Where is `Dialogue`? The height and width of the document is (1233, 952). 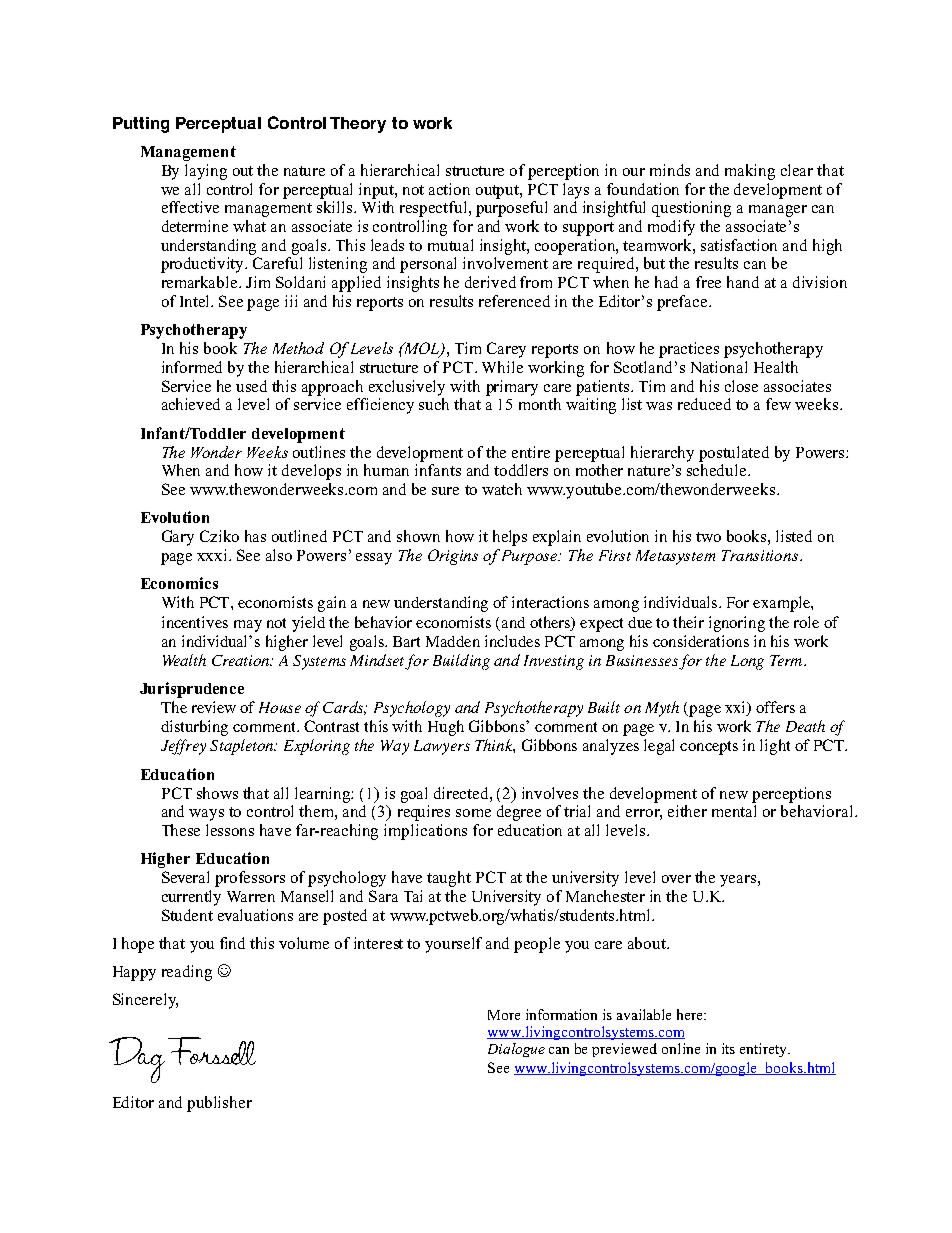
Dialogue is located at coordinates (516, 1050).
